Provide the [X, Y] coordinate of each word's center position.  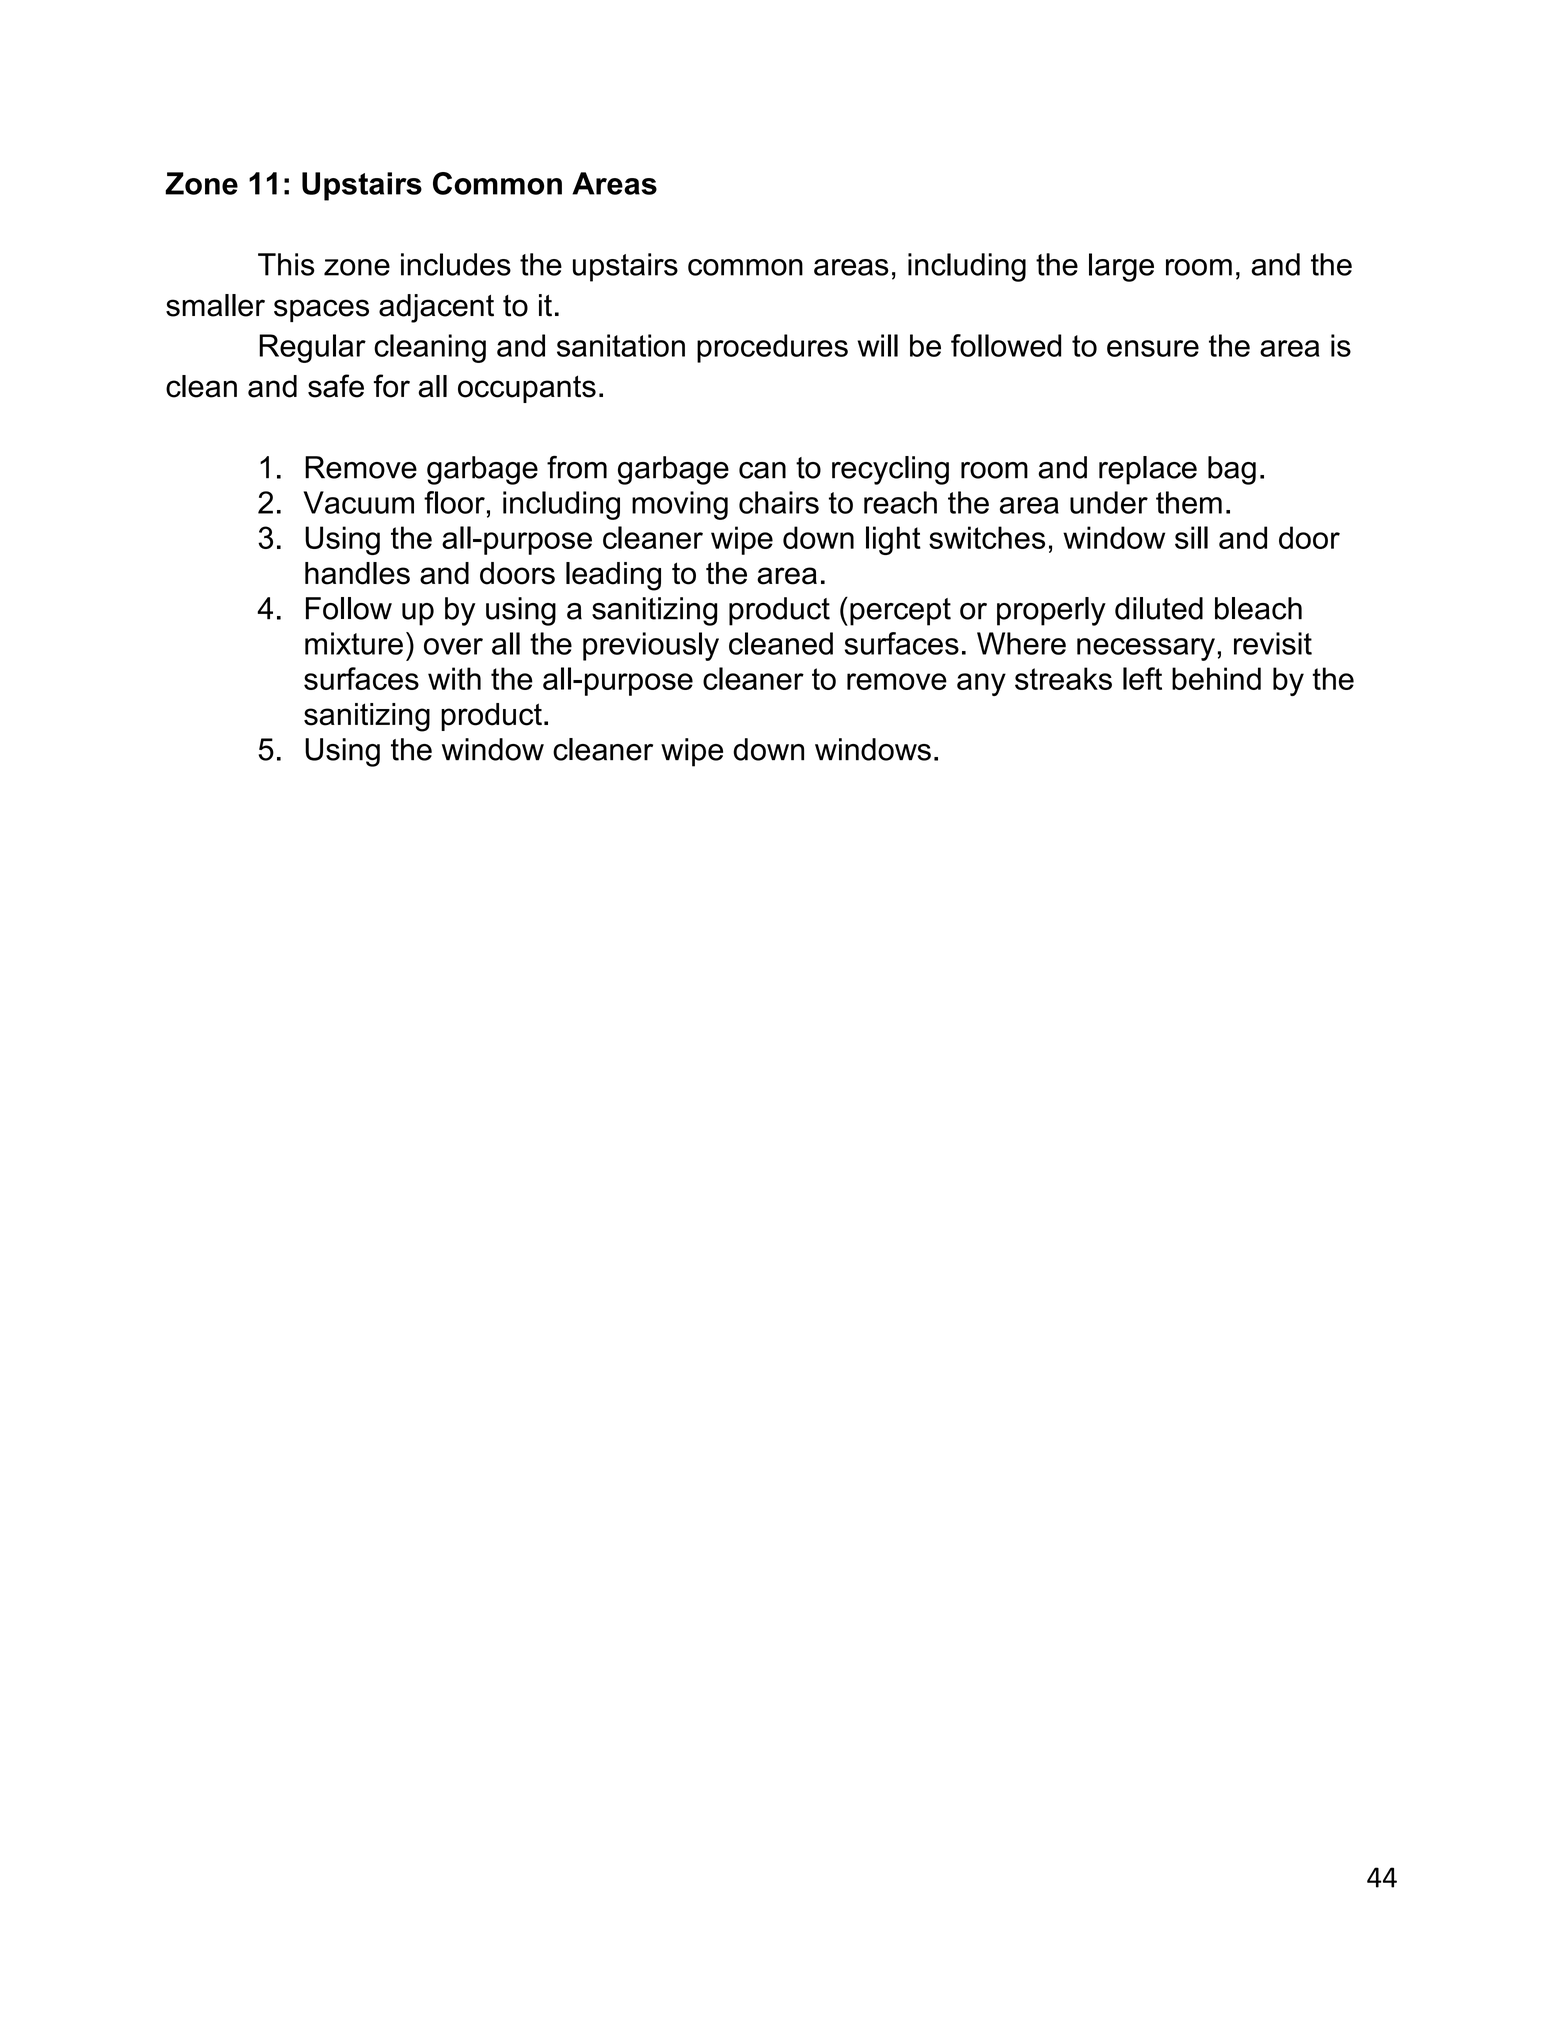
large [1121, 267]
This [286, 264]
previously [651, 646]
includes [456, 264]
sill [1191, 537]
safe [336, 386]
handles [357, 573]
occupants [527, 389]
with [454, 678]
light [893, 540]
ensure [1153, 348]
